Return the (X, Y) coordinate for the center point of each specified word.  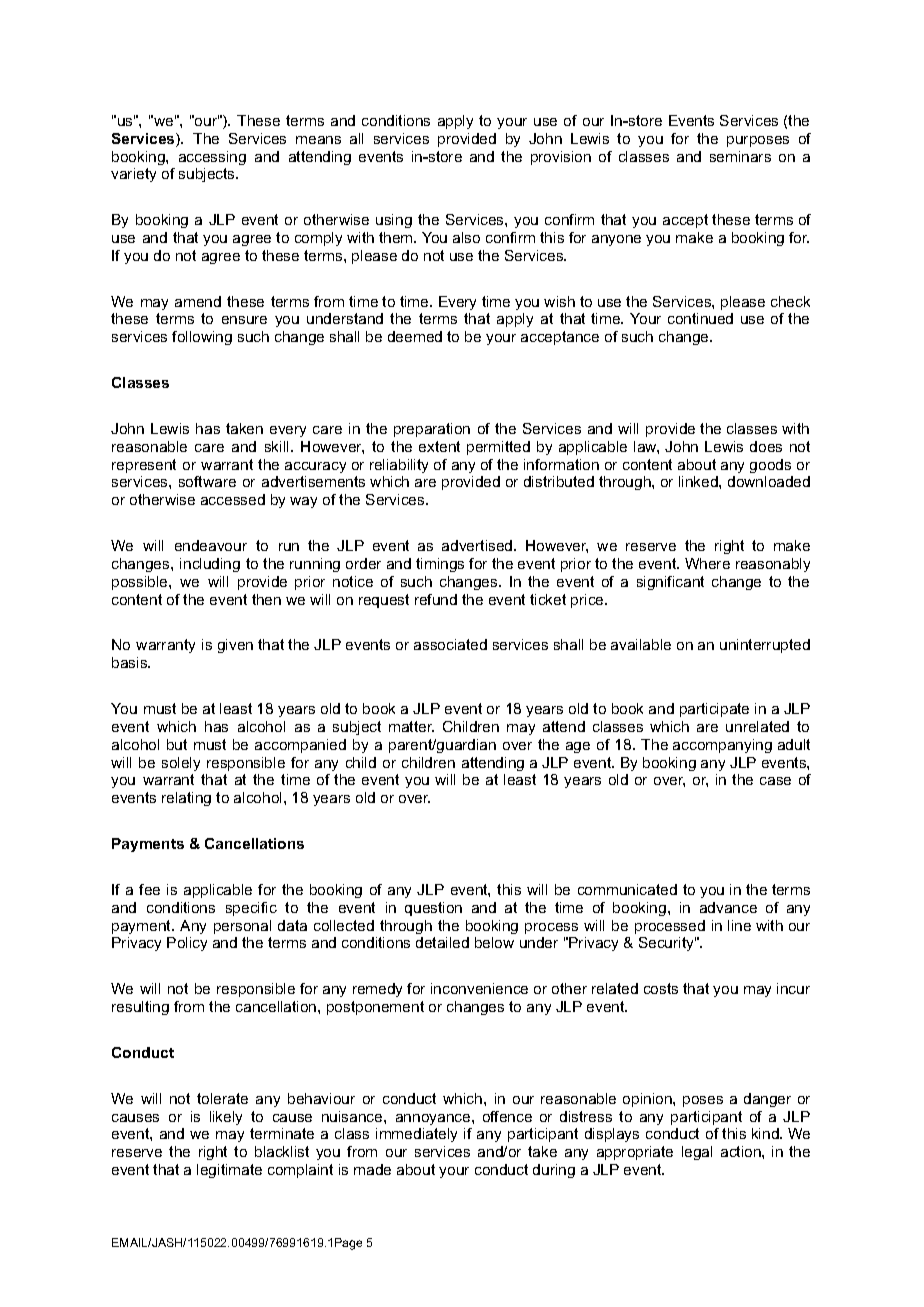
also (466, 237)
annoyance (434, 1119)
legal (697, 1153)
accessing (212, 158)
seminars (740, 156)
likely (226, 1118)
